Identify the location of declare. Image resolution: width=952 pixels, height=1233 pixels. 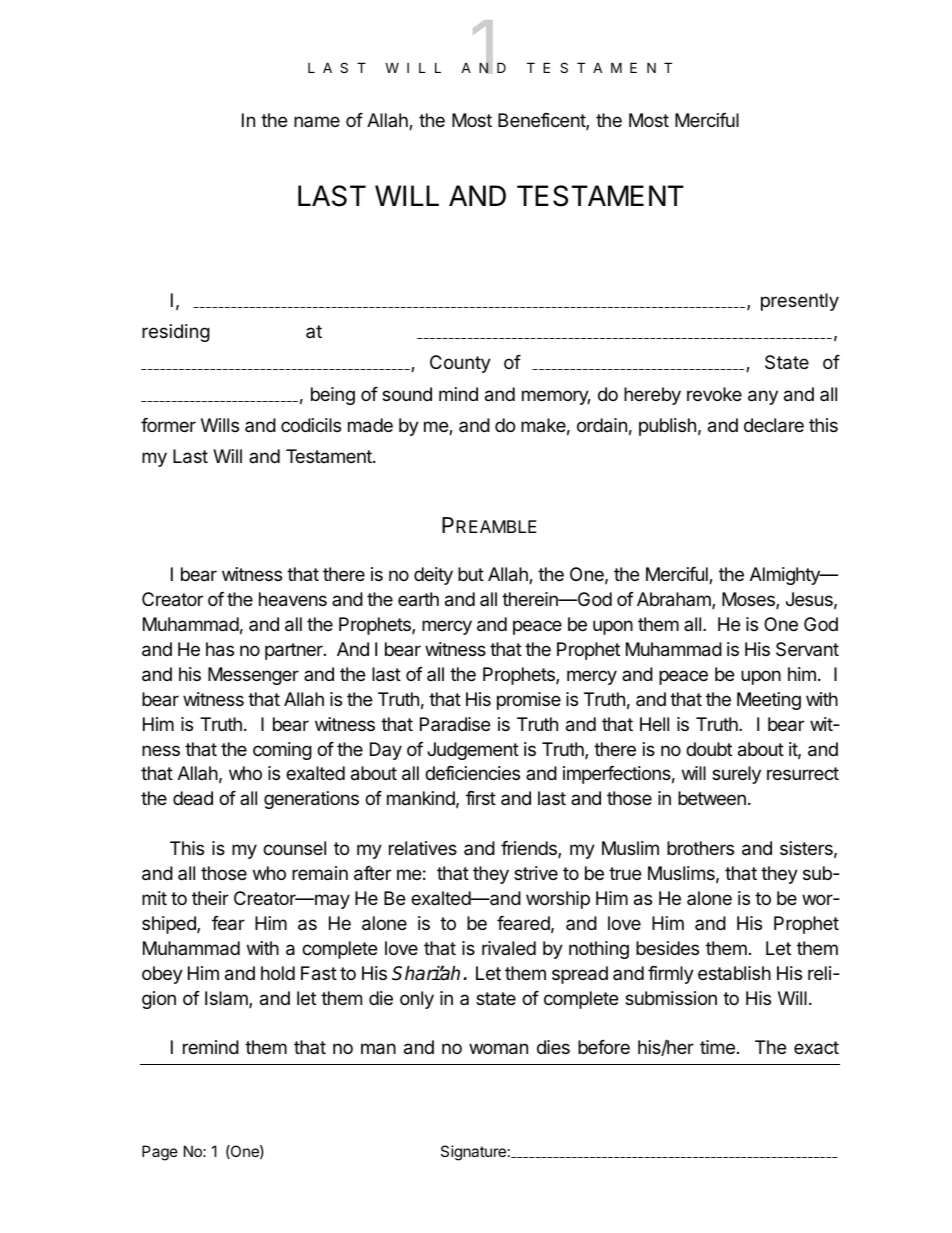
(774, 425).
